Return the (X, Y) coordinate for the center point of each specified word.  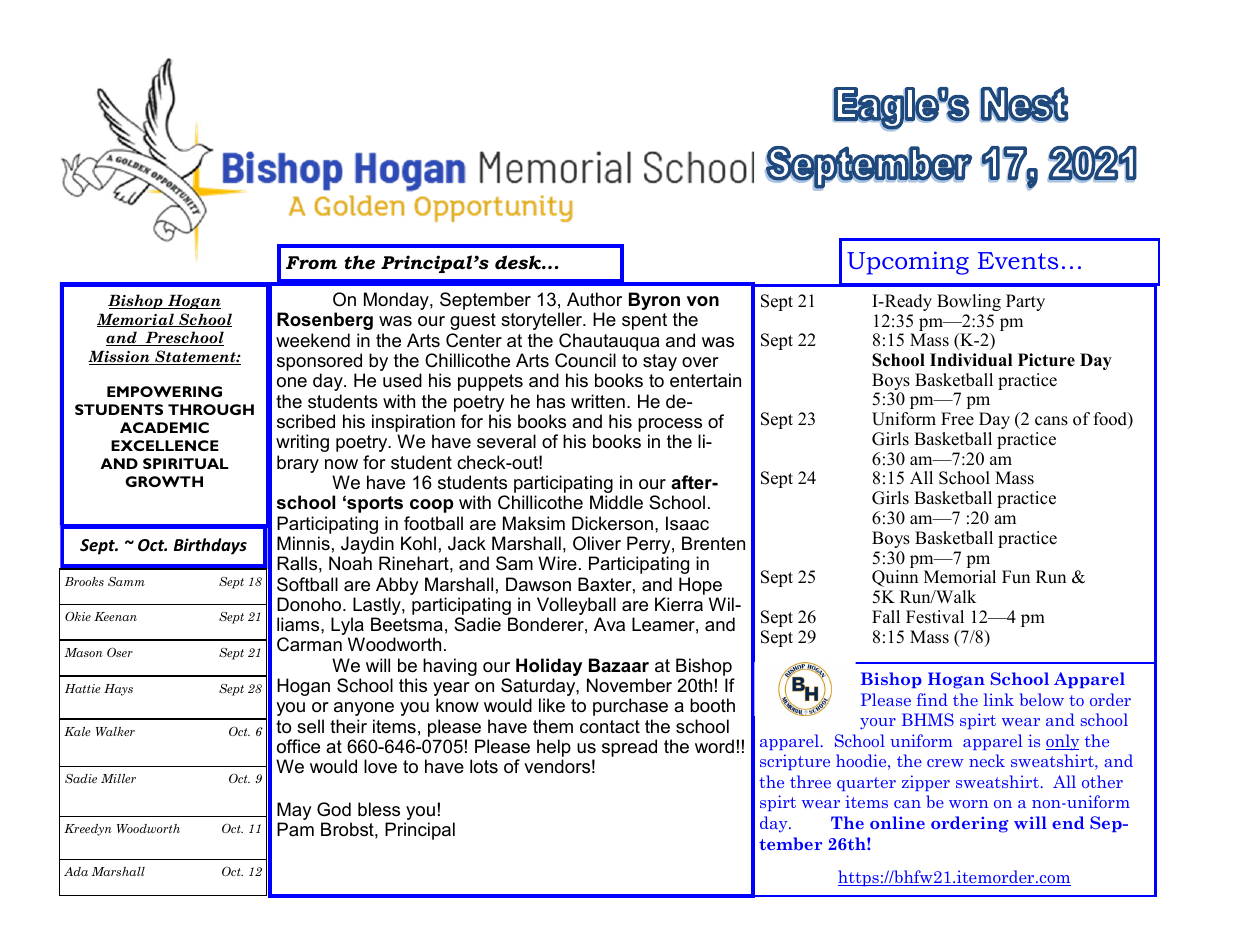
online (897, 822)
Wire (557, 563)
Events (1018, 260)
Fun (1016, 577)
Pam (295, 829)
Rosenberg (325, 321)
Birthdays (210, 546)
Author (594, 299)
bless (379, 809)
